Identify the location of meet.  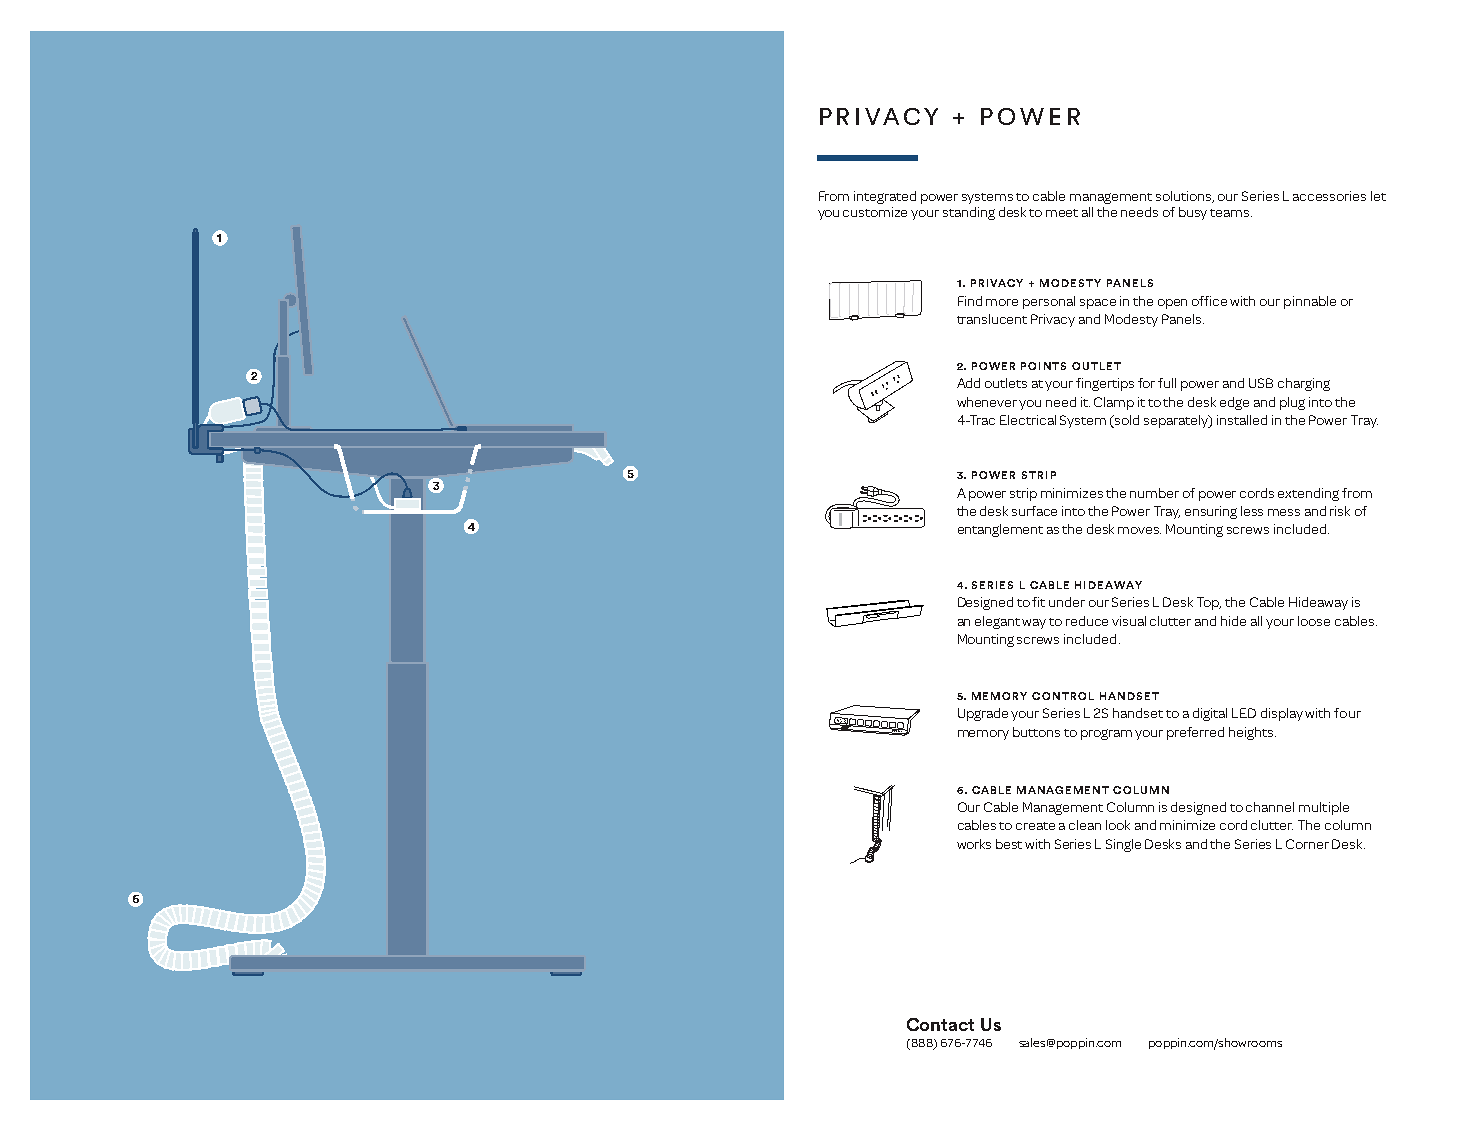
(1062, 213).
